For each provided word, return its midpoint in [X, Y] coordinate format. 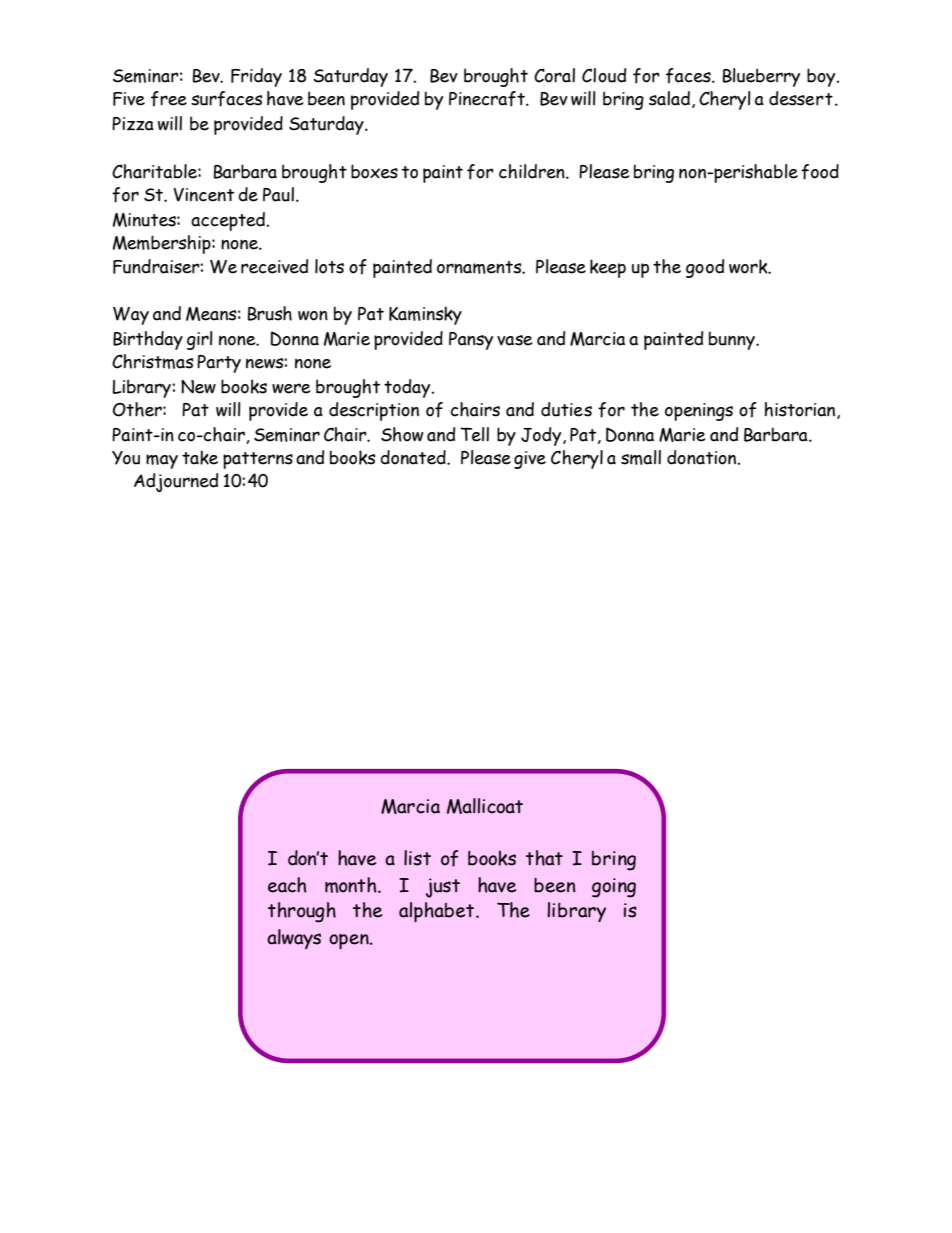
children [533, 171]
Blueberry [761, 77]
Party [219, 364]
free [169, 99]
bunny [733, 340]
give [530, 460]
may [162, 461]
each [287, 885]
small [641, 457]
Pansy [471, 341]
